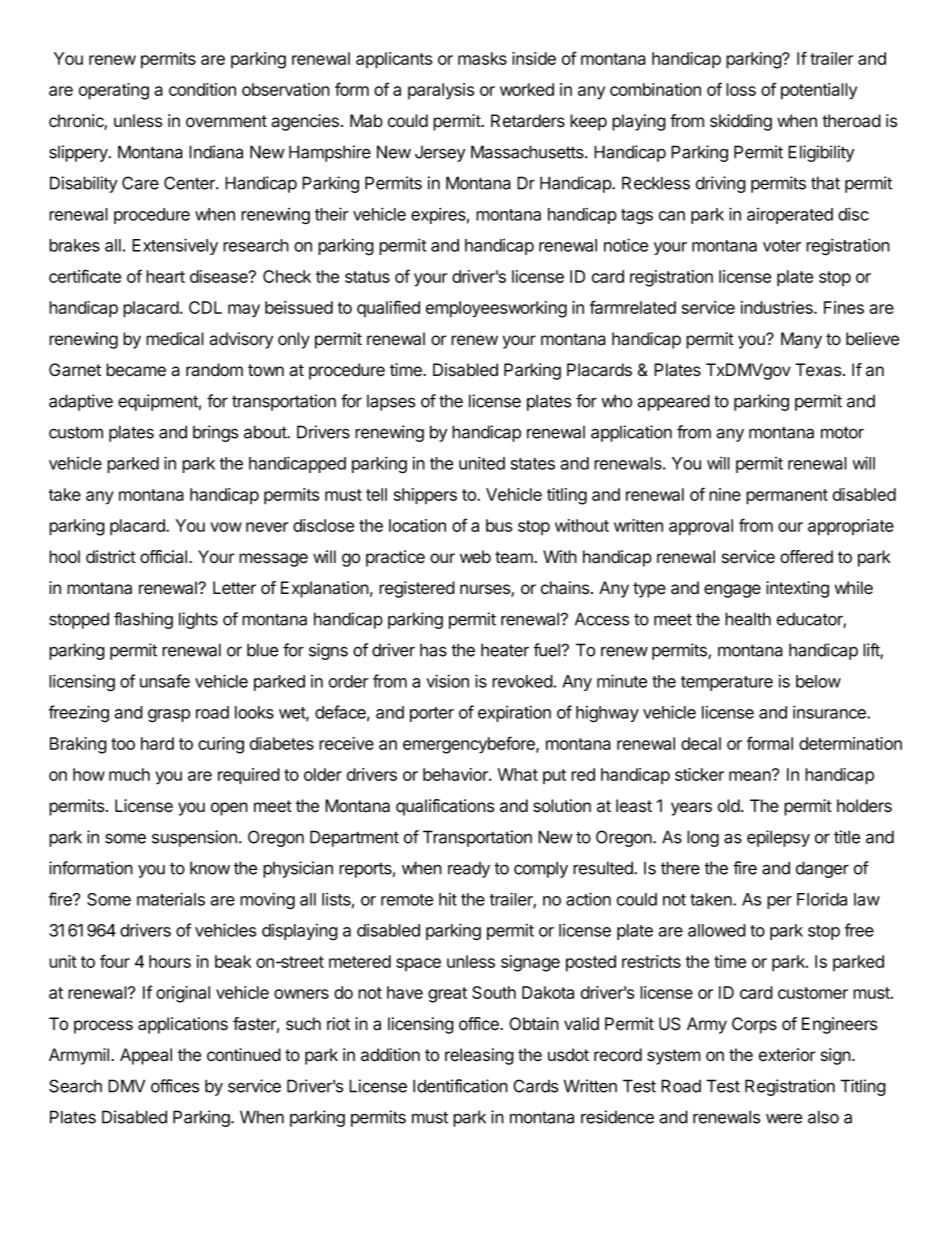  I want to click on paralysis, so click(441, 91).
